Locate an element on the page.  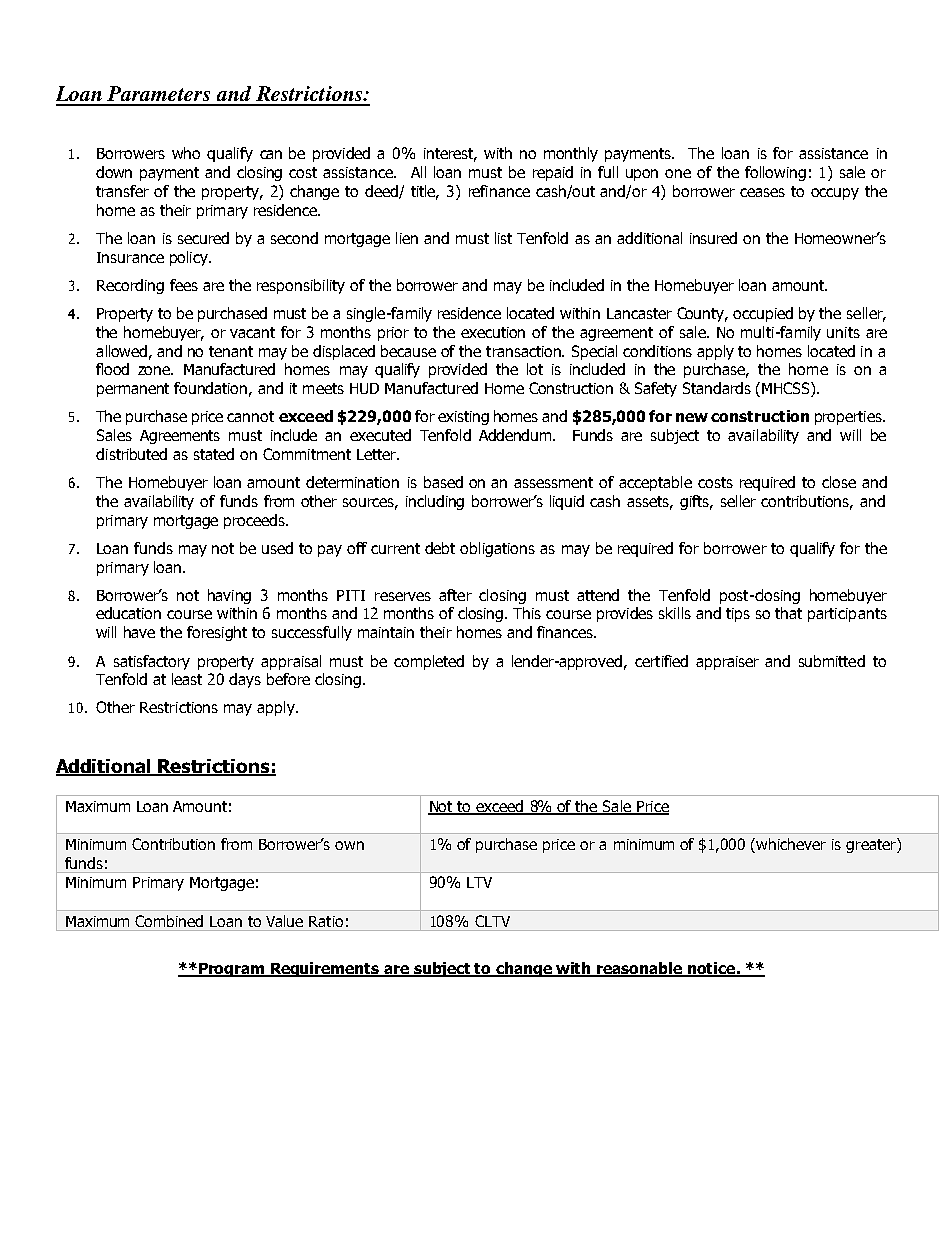
foresight is located at coordinates (217, 633).
